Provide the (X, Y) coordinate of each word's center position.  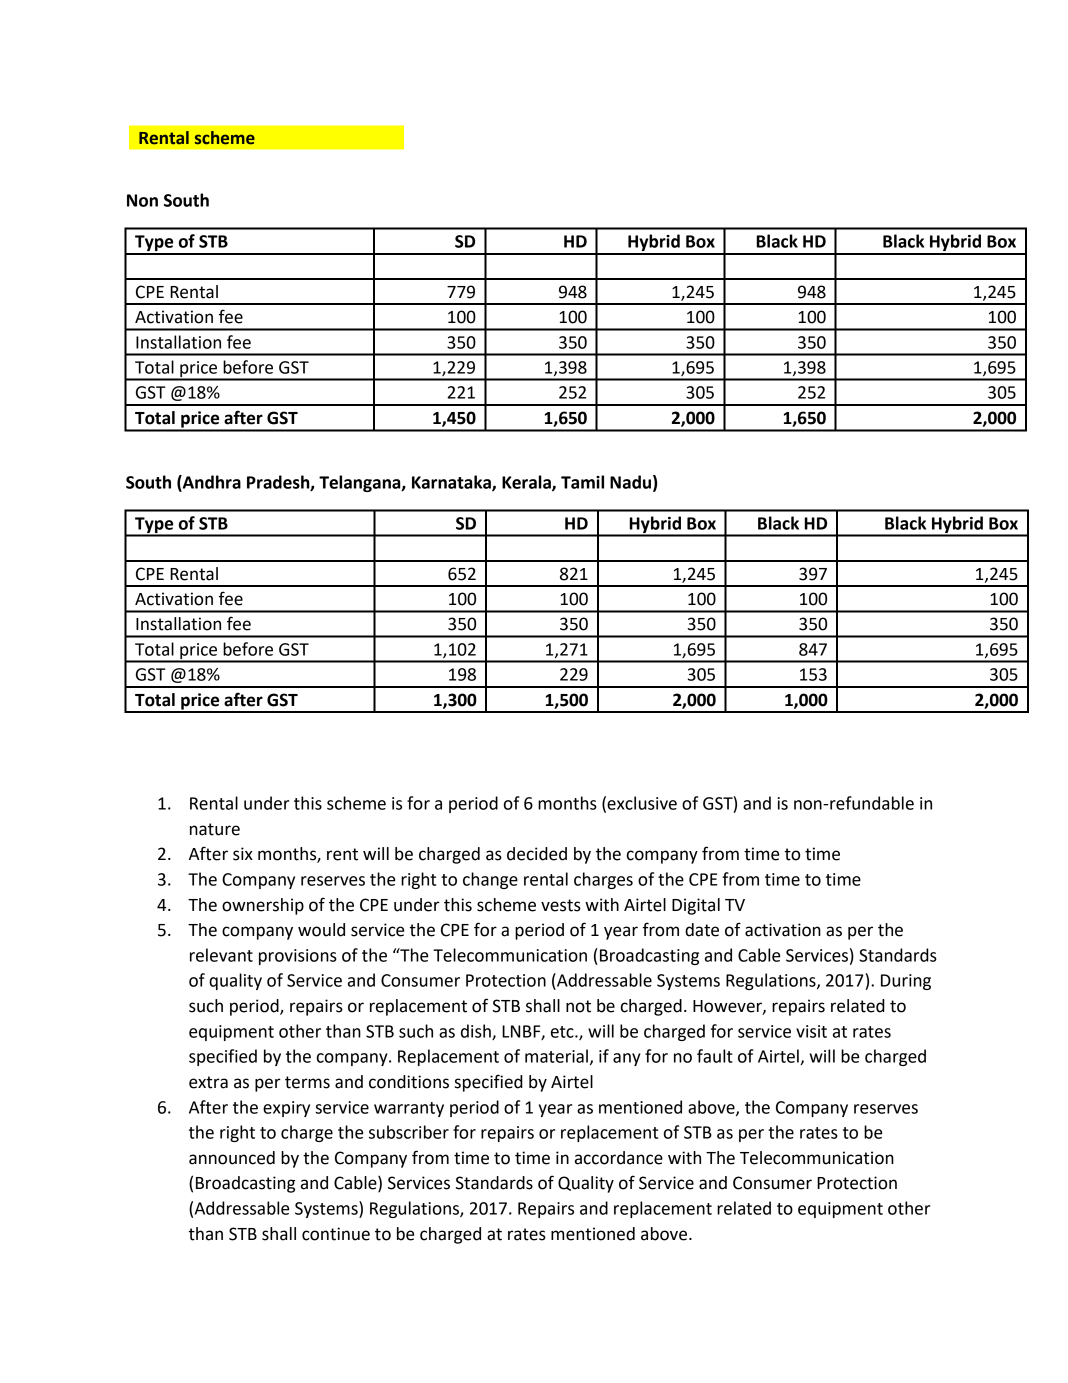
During (906, 982)
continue (336, 1234)
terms (307, 1082)
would (321, 930)
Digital (696, 906)
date (702, 930)
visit (811, 1031)
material (556, 1056)
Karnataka (452, 483)
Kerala (527, 483)
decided (537, 854)
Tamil (582, 482)
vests (561, 905)
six (243, 854)
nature (215, 829)
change (490, 880)
